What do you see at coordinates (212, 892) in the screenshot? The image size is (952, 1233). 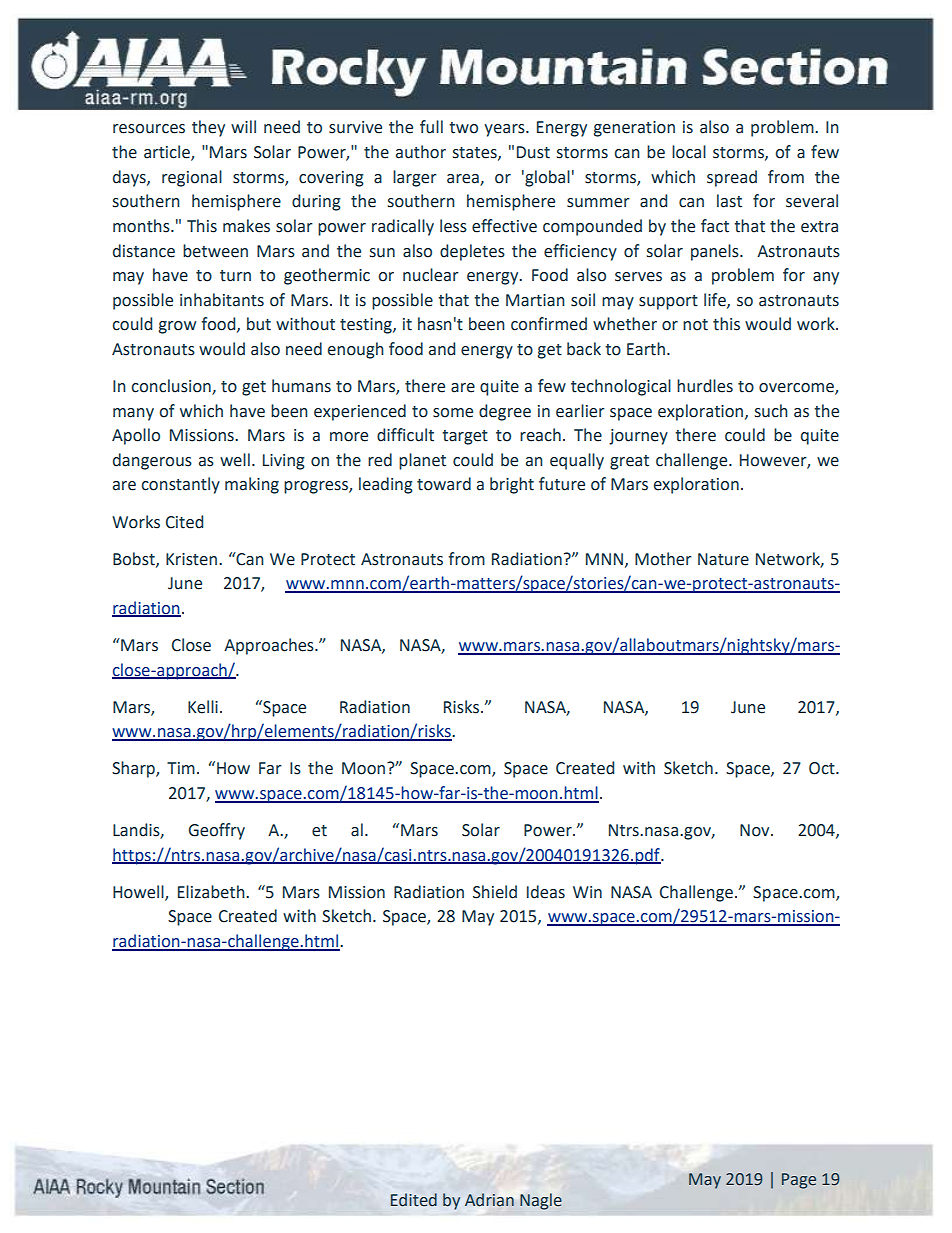 I see `Elizabeth` at bounding box center [212, 892].
